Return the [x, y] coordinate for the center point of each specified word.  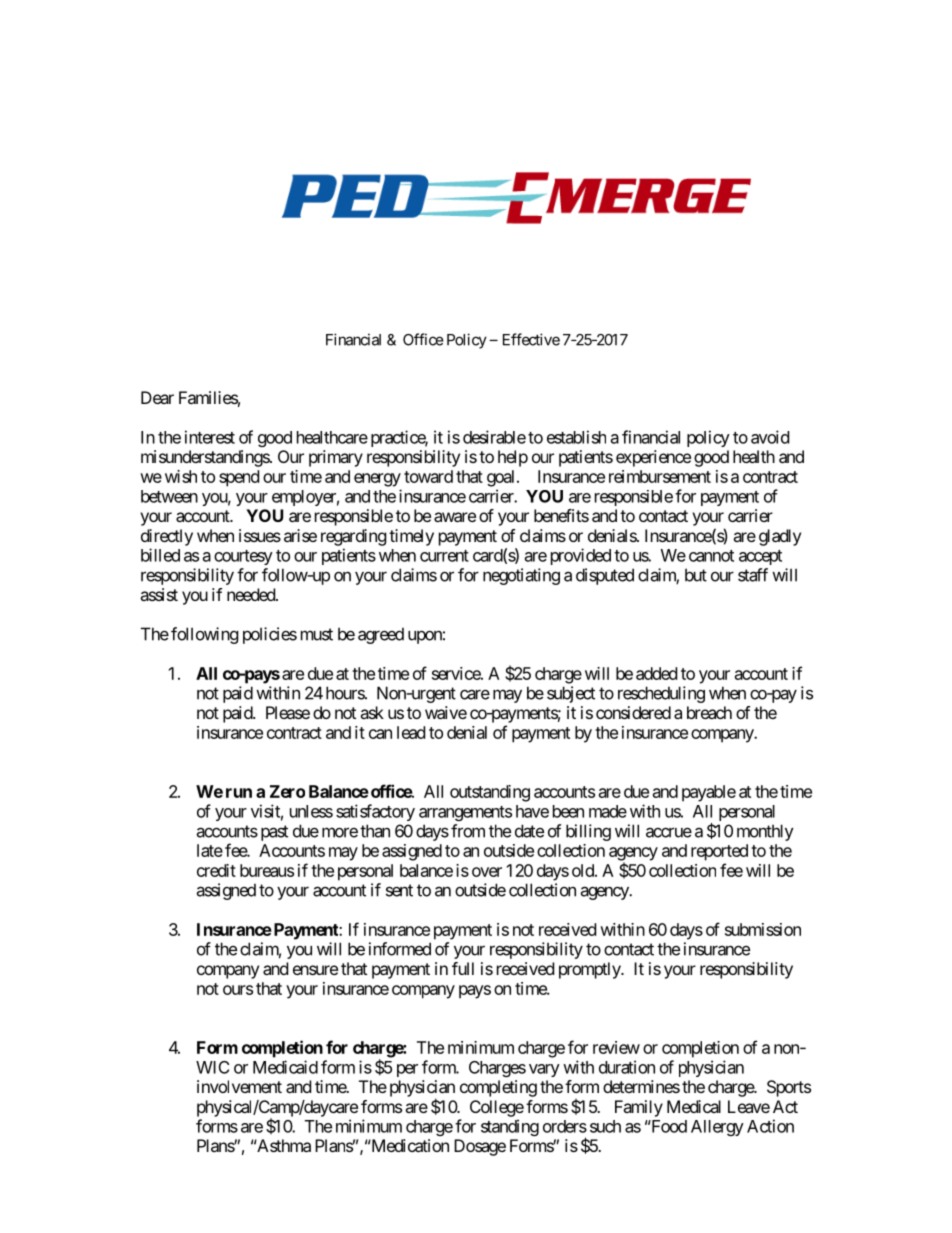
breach [709, 712]
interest [210, 437]
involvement [239, 1086]
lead [411, 732]
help [513, 458]
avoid [770, 437]
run [239, 793]
